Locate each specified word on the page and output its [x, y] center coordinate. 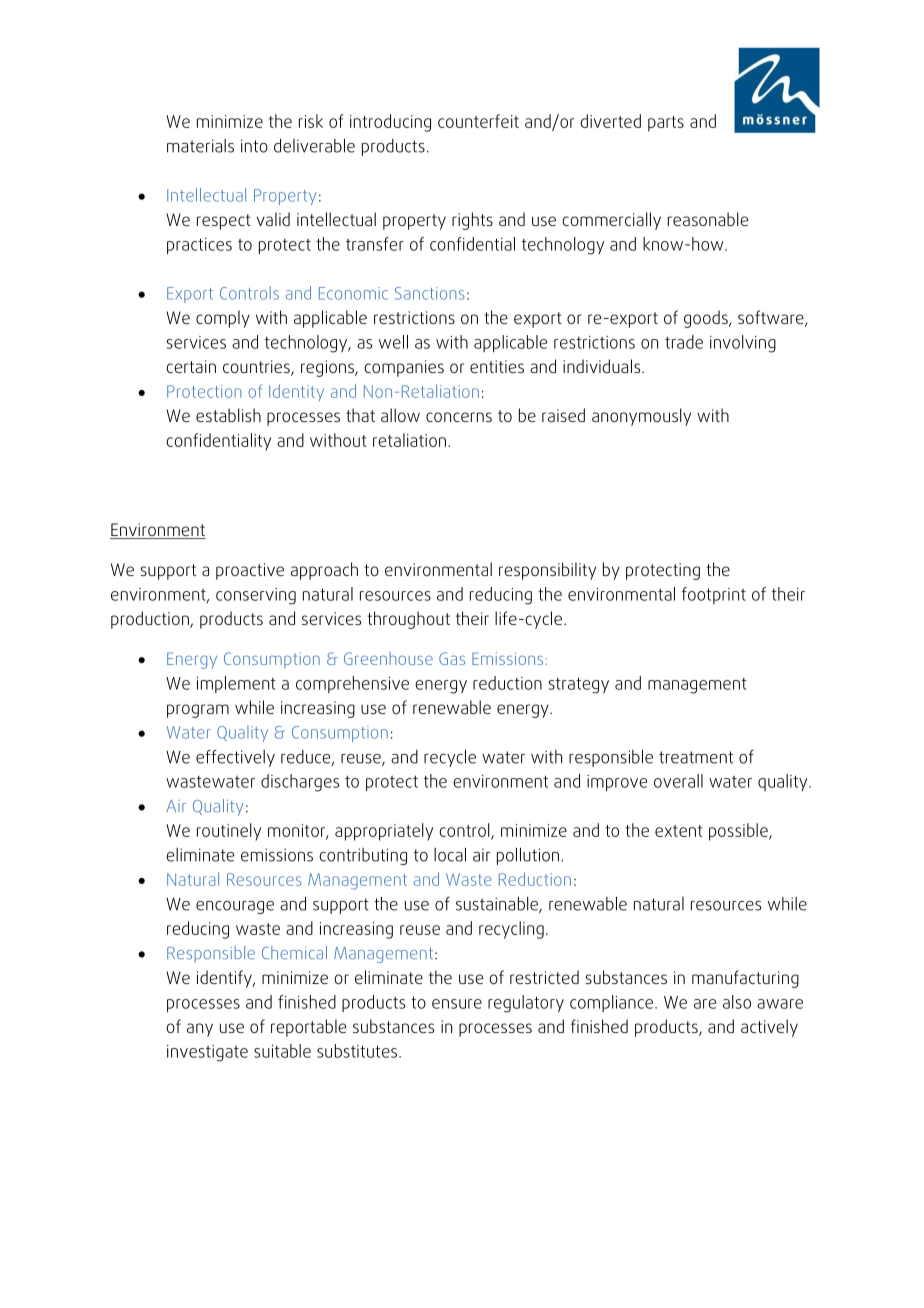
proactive [250, 571]
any [200, 1030]
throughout [408, 620]
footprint [714, 595]
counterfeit [478, 121]
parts [666, 124]
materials [200, 146]
